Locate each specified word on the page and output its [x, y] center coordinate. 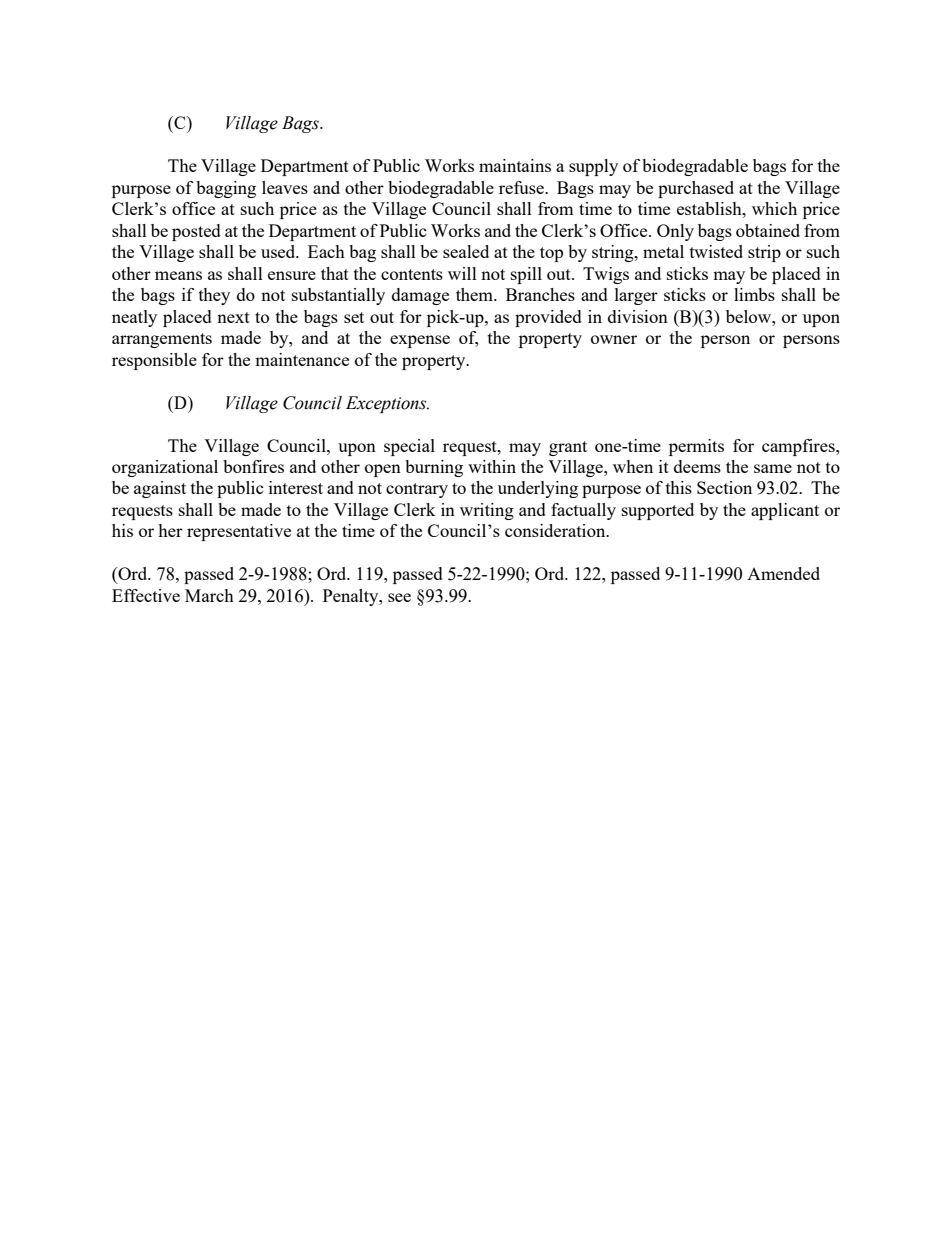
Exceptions [387, 404]
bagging [226, 189]
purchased [696, 189]
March [209, 595]
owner [614, 339]
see [399, 597]
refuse [522, 187]
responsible [154, 361]
